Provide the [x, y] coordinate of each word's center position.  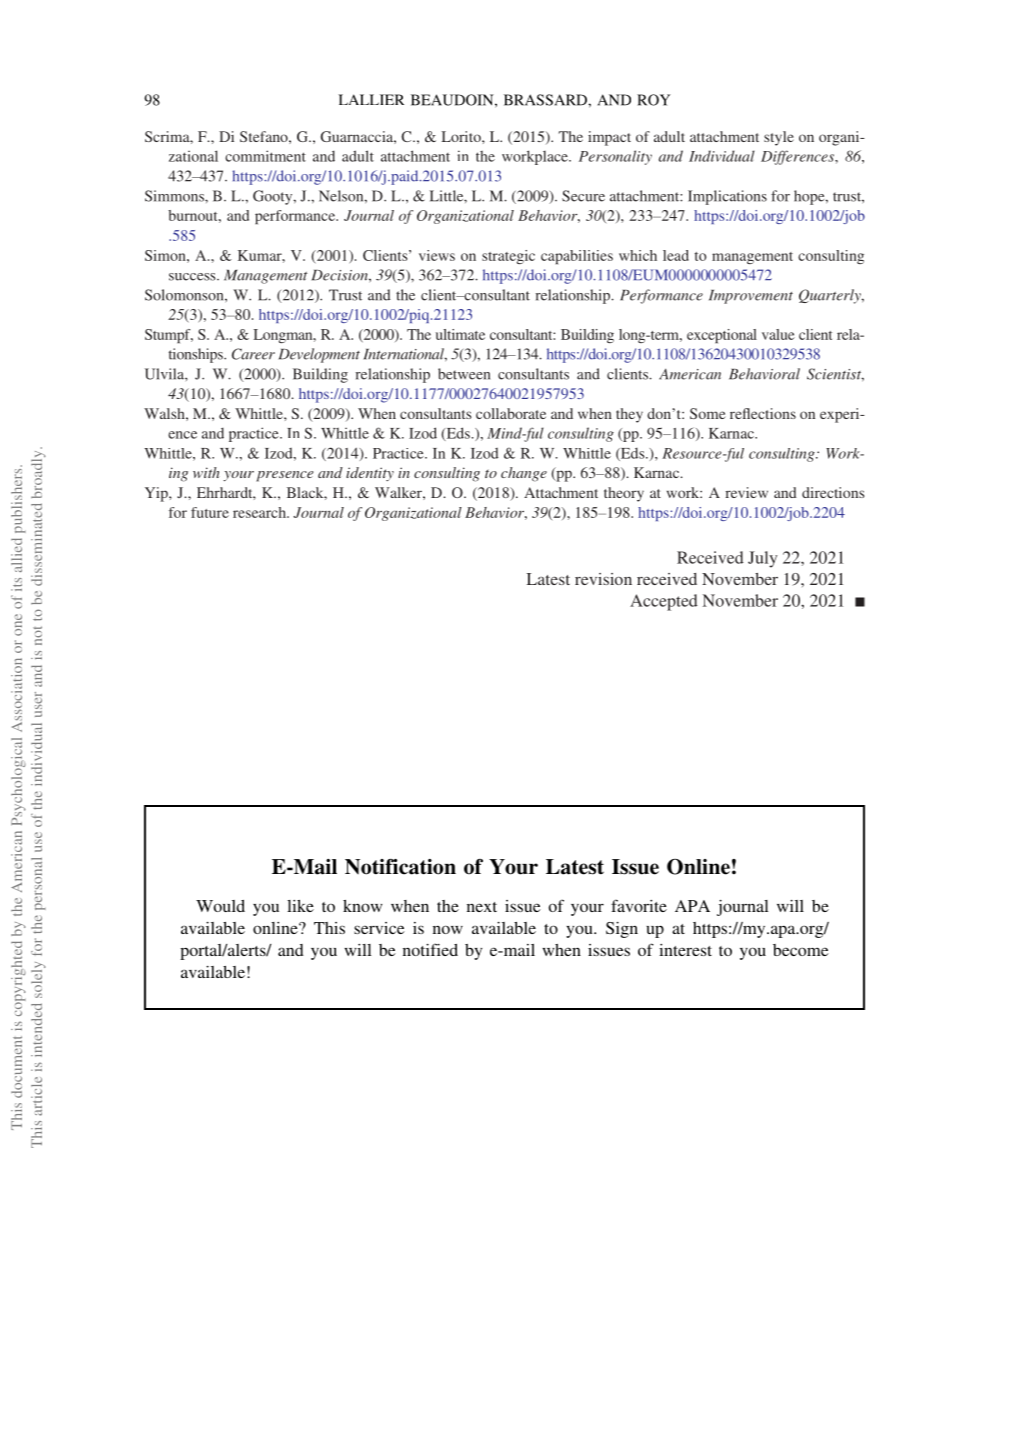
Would [220, 906]
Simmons [175, 196]
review [746, 492]
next [482, 907]
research [260, 512]
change [524, 474]
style [779, 138]
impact [609, 138]
